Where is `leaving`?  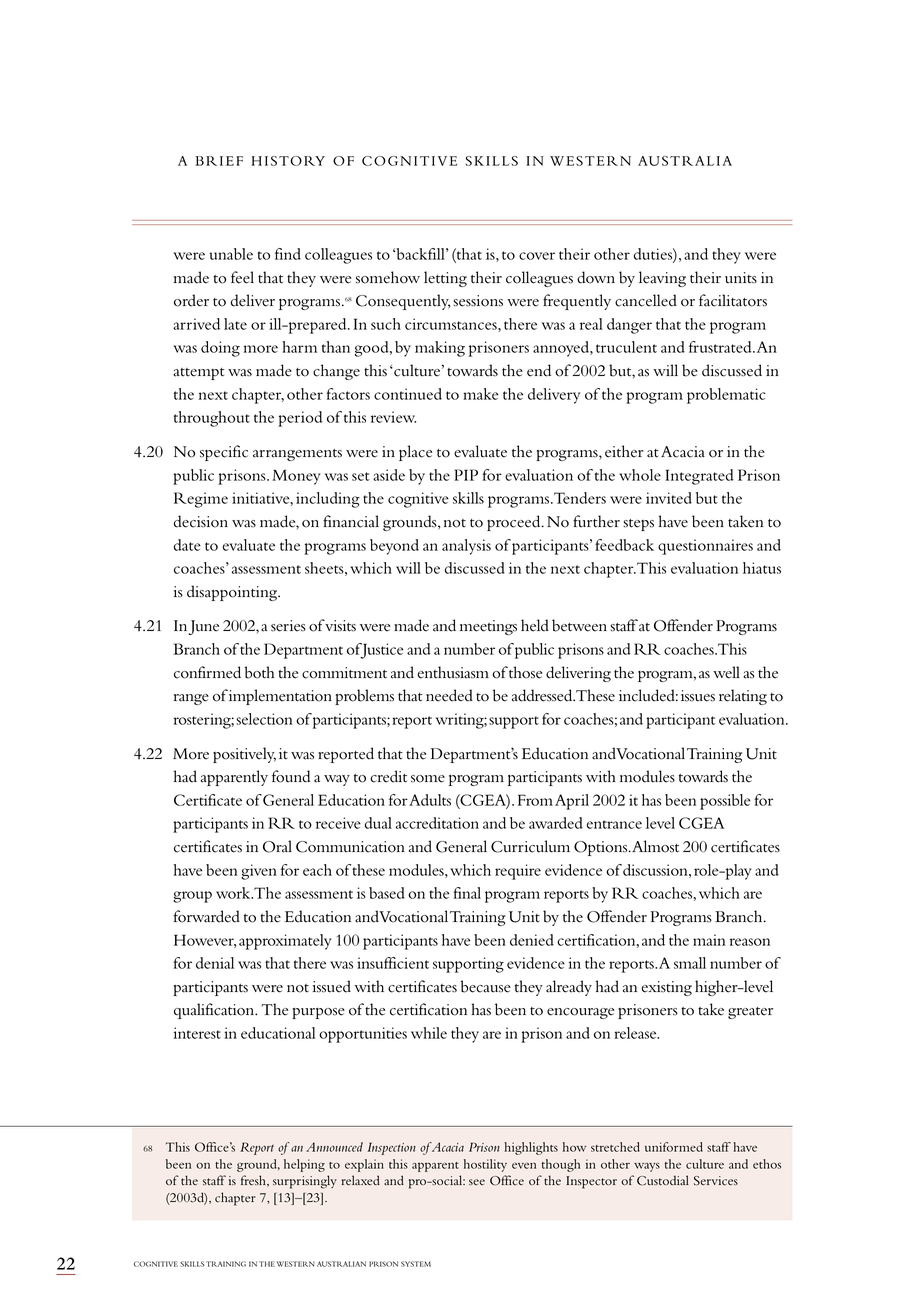 leaving is located at coordinates (662, 279).
